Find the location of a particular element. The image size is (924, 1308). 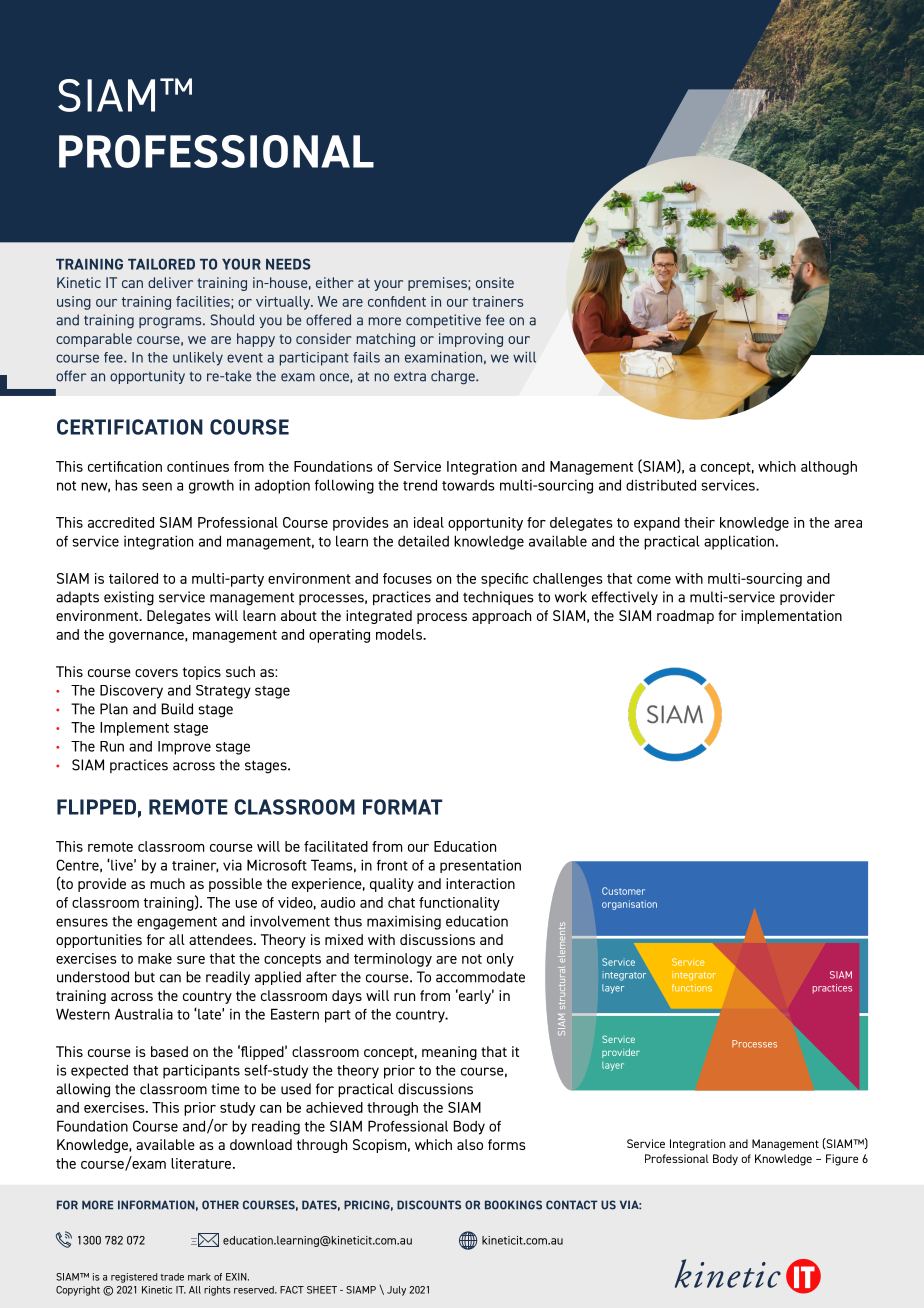

ideal is located at coordinates (429, 522).
